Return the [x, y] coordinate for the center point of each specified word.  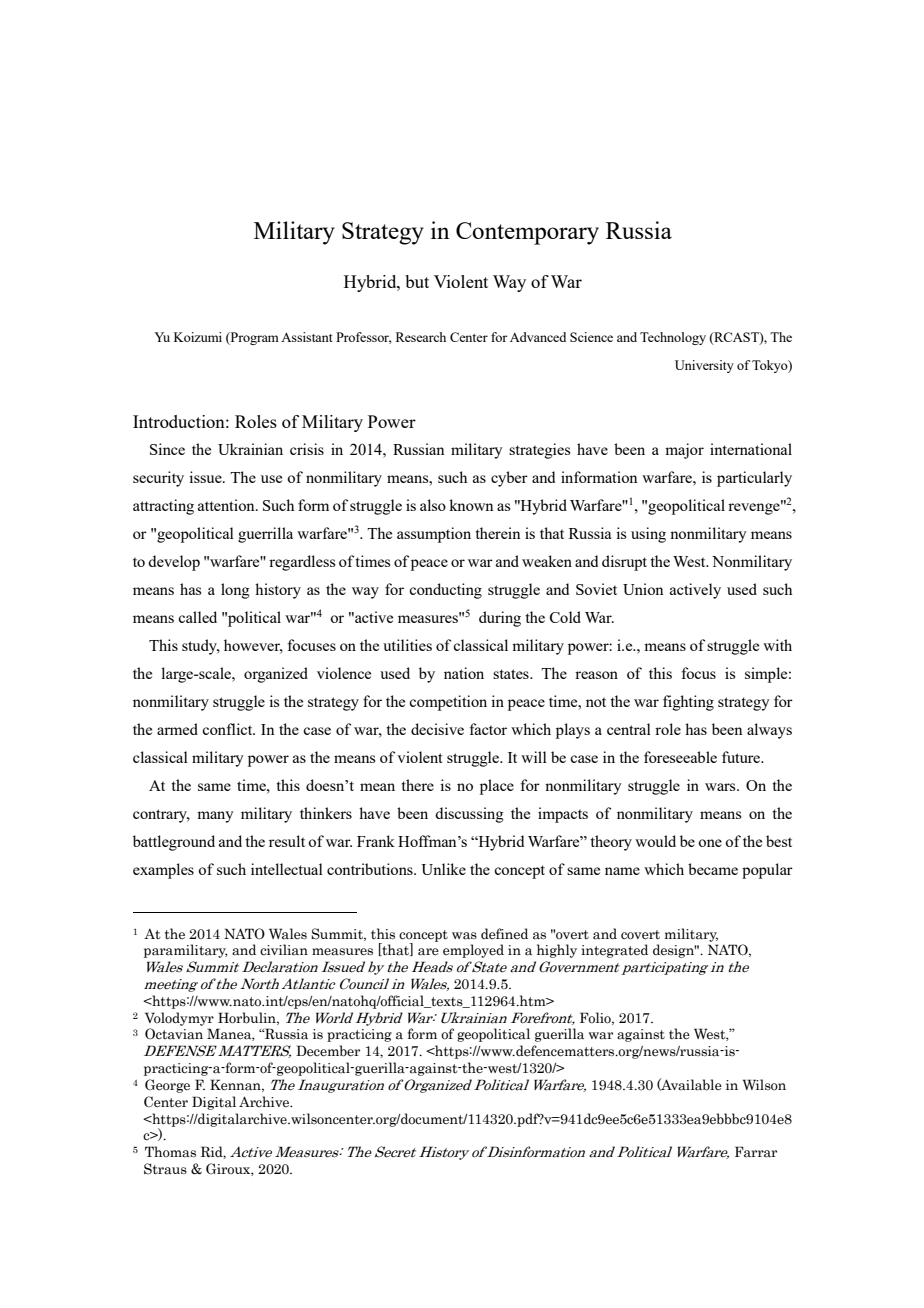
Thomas [170, 1152]
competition [448, 703]
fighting [688, 703]
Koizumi [198, 337]
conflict [228, 729]
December [328, 1051]
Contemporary [527, 233]
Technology [673, 338]
